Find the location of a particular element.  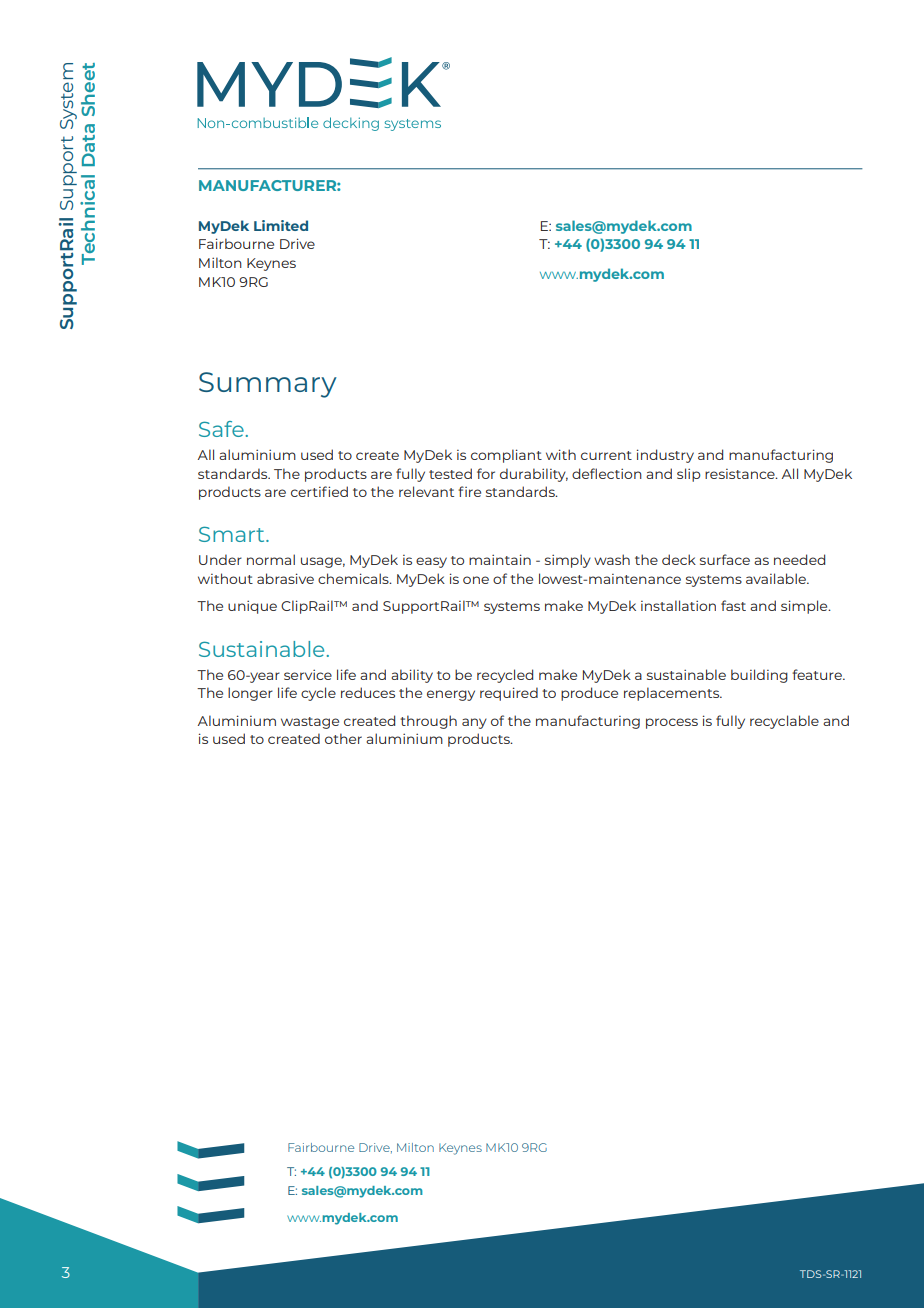

wastage is located at coordinates (310, 723).
